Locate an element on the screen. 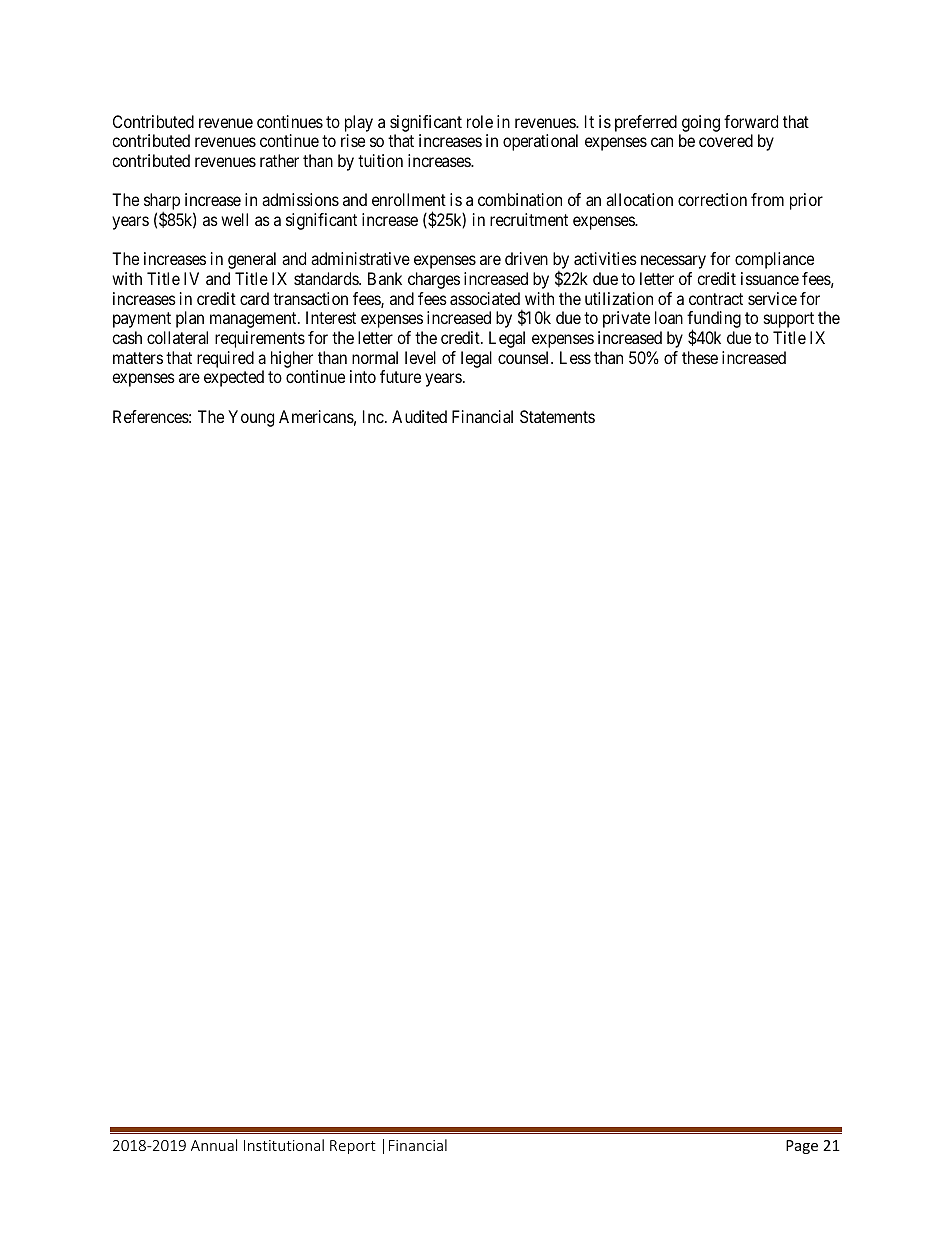  rather is located at coordinates (279, 160).
